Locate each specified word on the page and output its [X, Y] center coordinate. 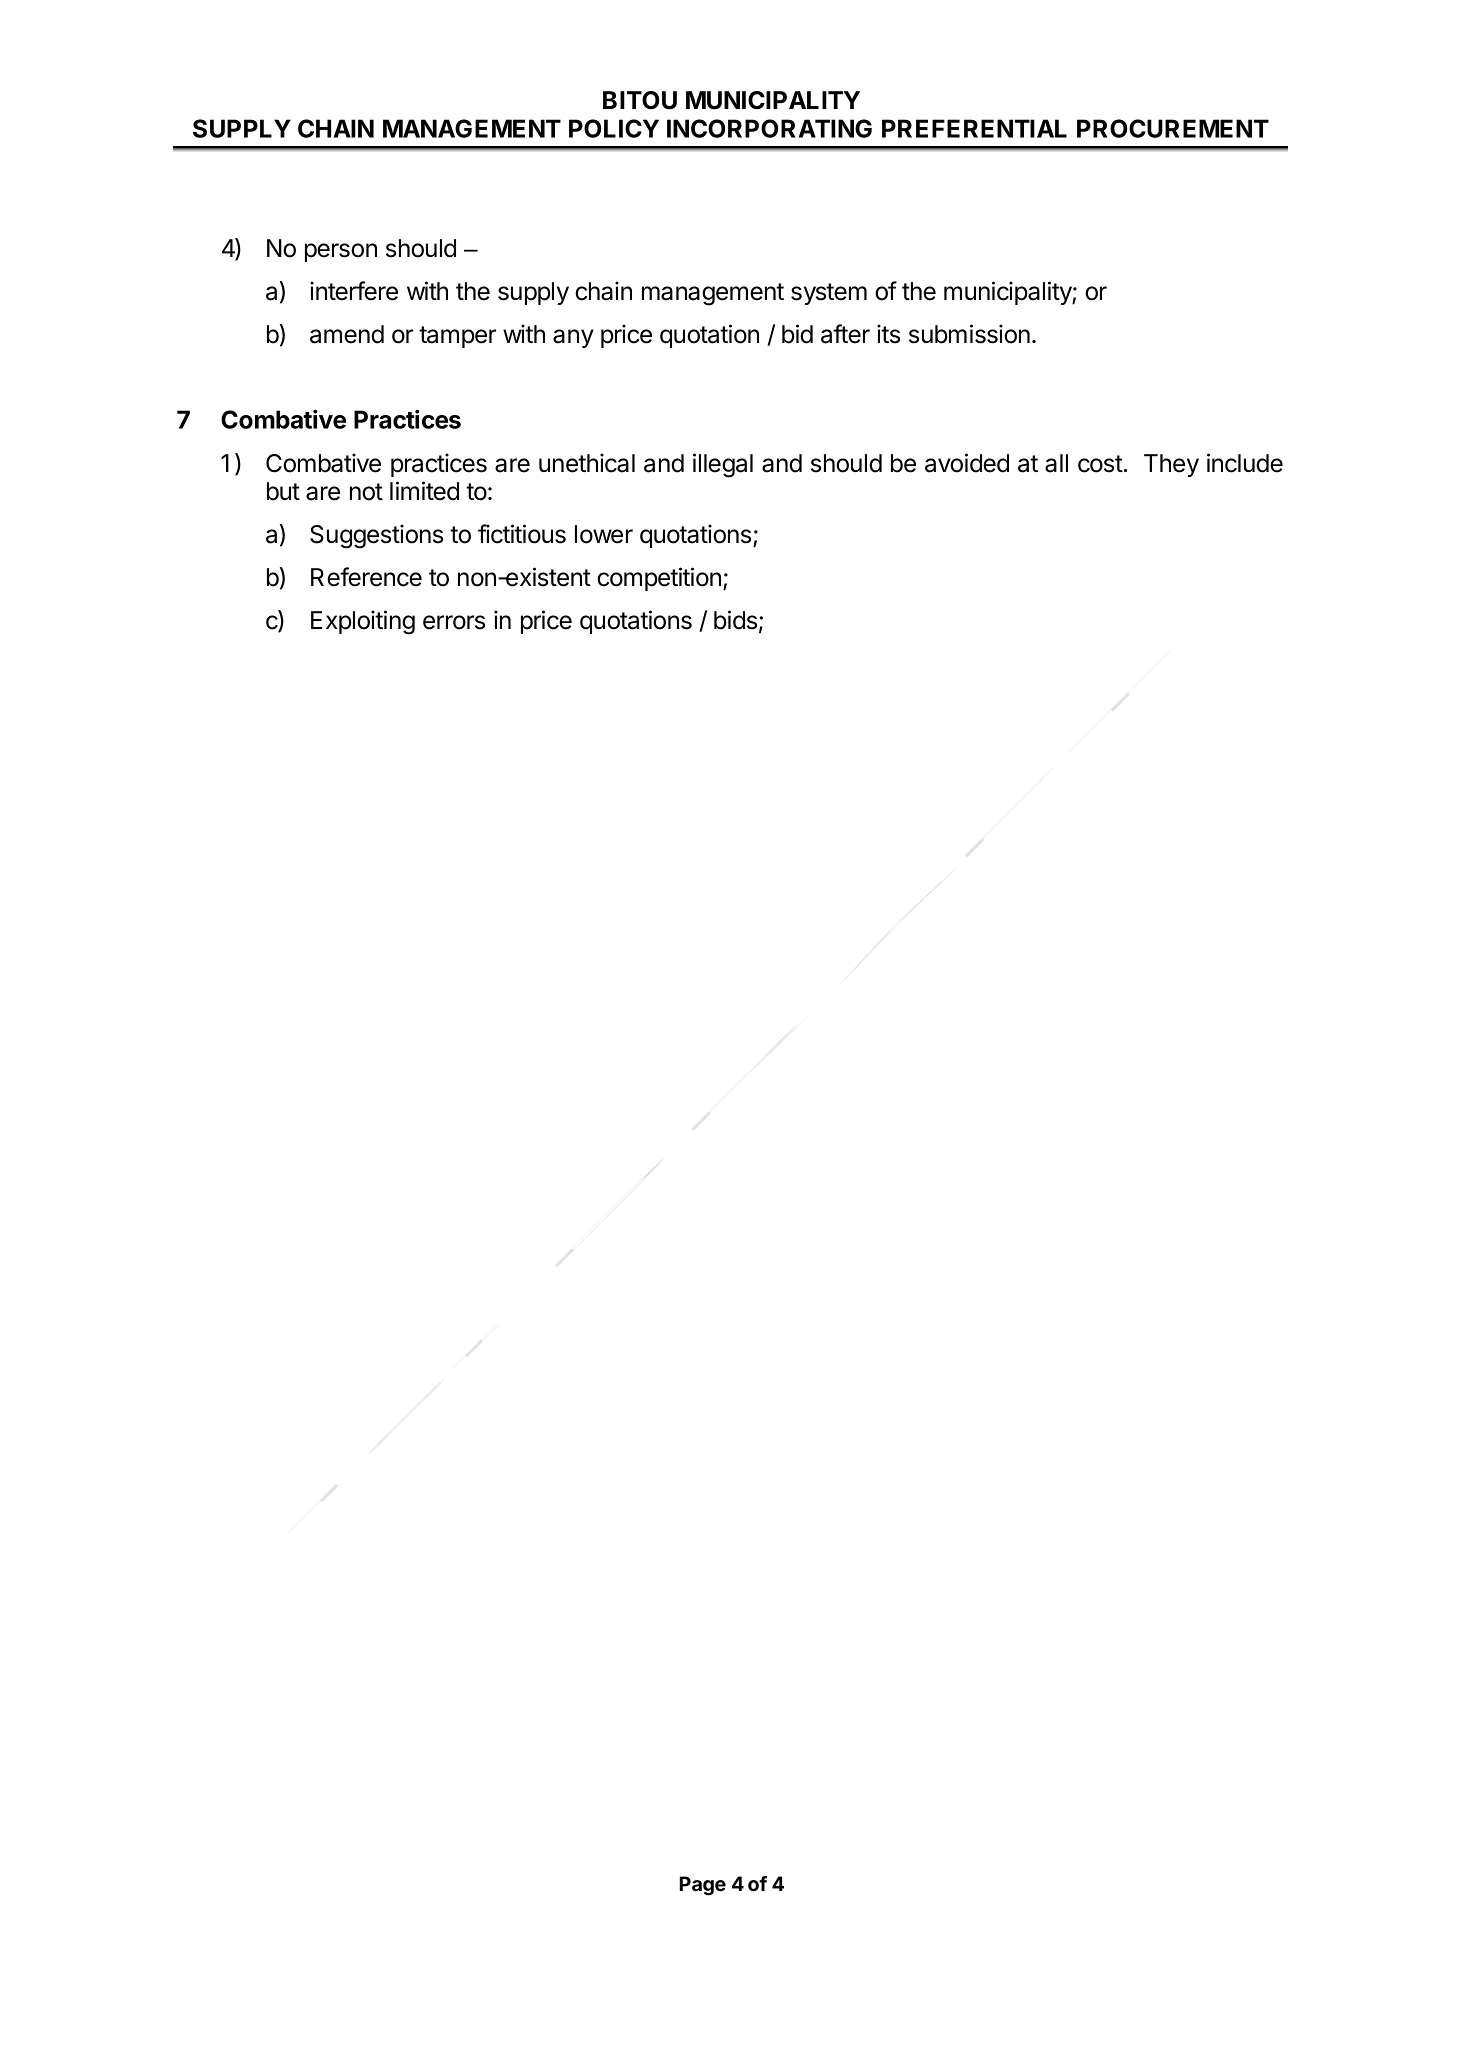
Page [702, 1886]
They [1171, 465]
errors [454, 622]
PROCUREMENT [1173, 128]
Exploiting [363, 622]
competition [659, 579]
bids [735, 620]
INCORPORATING [769, 128]
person [341, 252]
